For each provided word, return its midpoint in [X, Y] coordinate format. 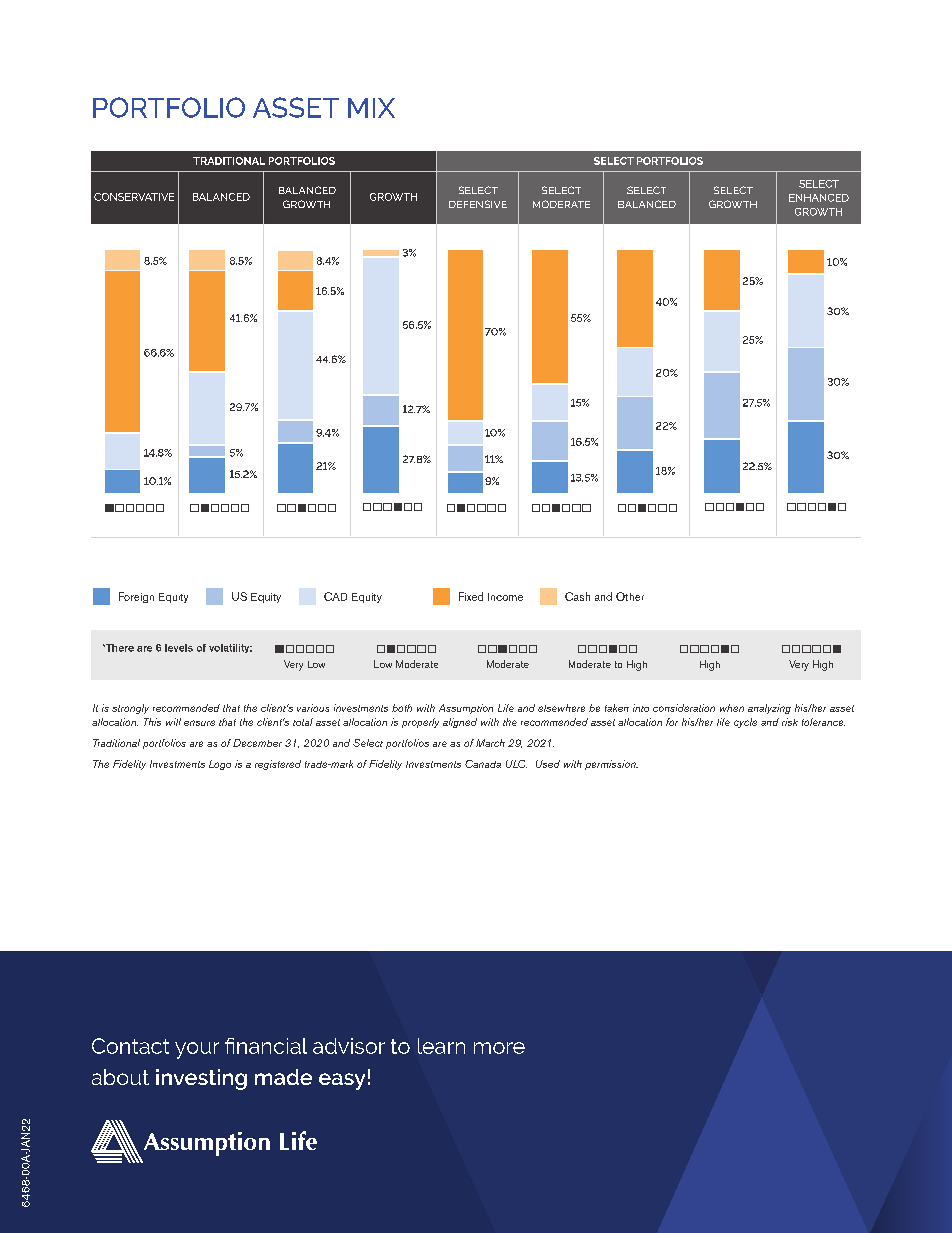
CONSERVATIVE [134, 197]
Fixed [471, 596]
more [499, 1048]
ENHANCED [819, 198]
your [197, 1050]
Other [630, 596]
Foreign [136, 597]
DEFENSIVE [478, 204]
